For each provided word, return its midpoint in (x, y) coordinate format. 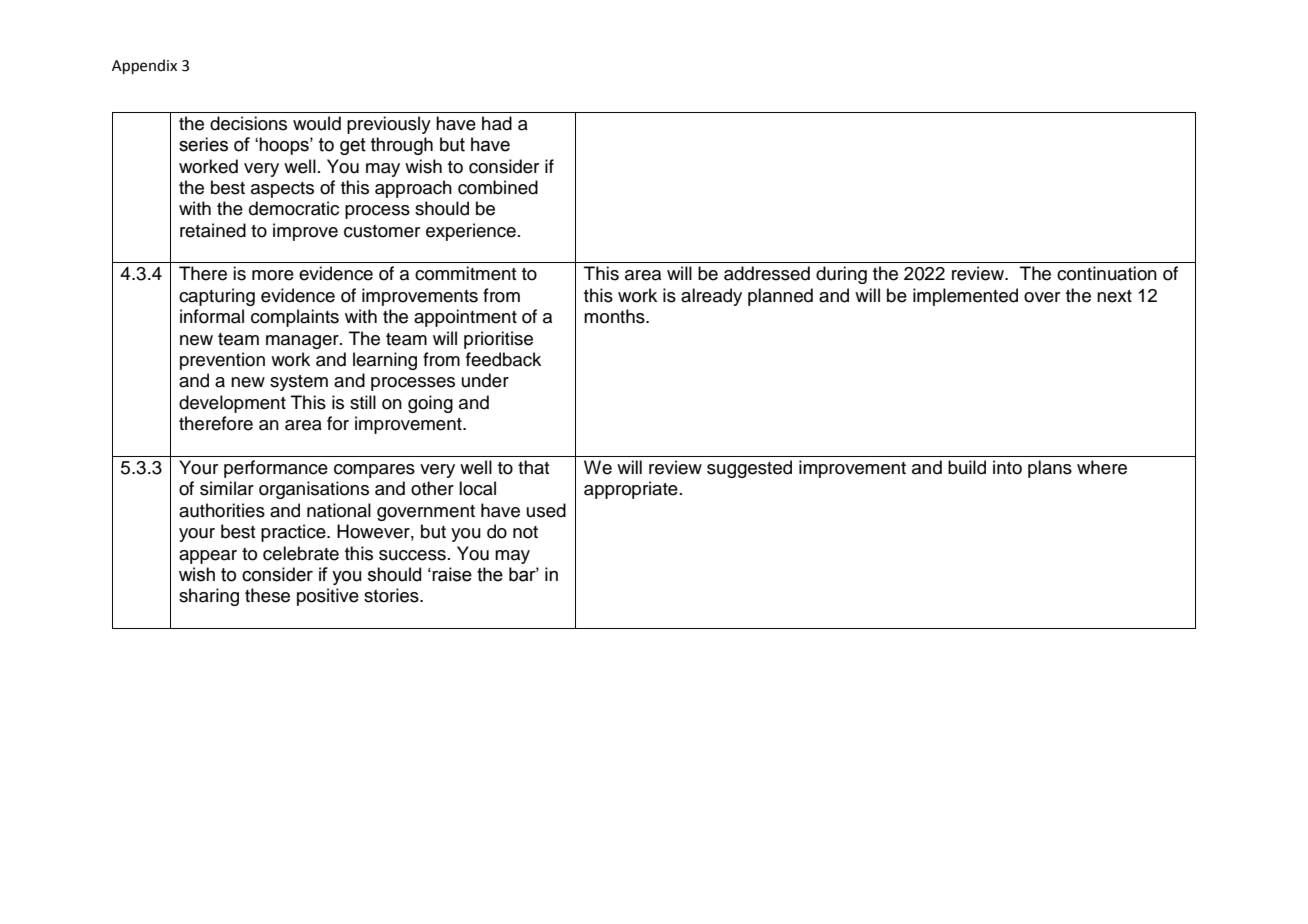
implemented (965, 297)
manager (303, 342)
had (497, 123)
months (615, 316)
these (267, 595)
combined (498, 187)
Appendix (144, 66)
